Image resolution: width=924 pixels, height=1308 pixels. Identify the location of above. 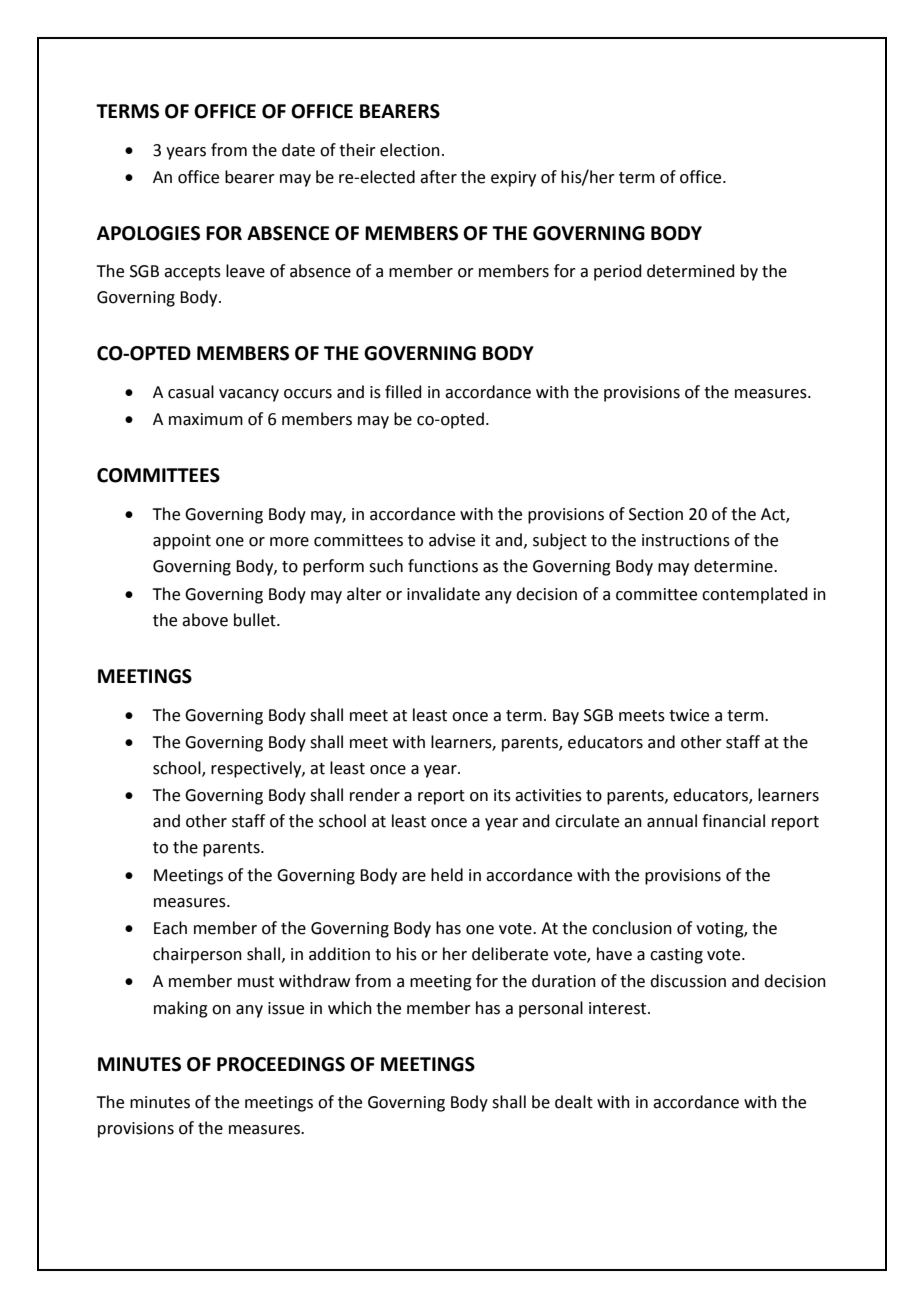
(205, 620).
